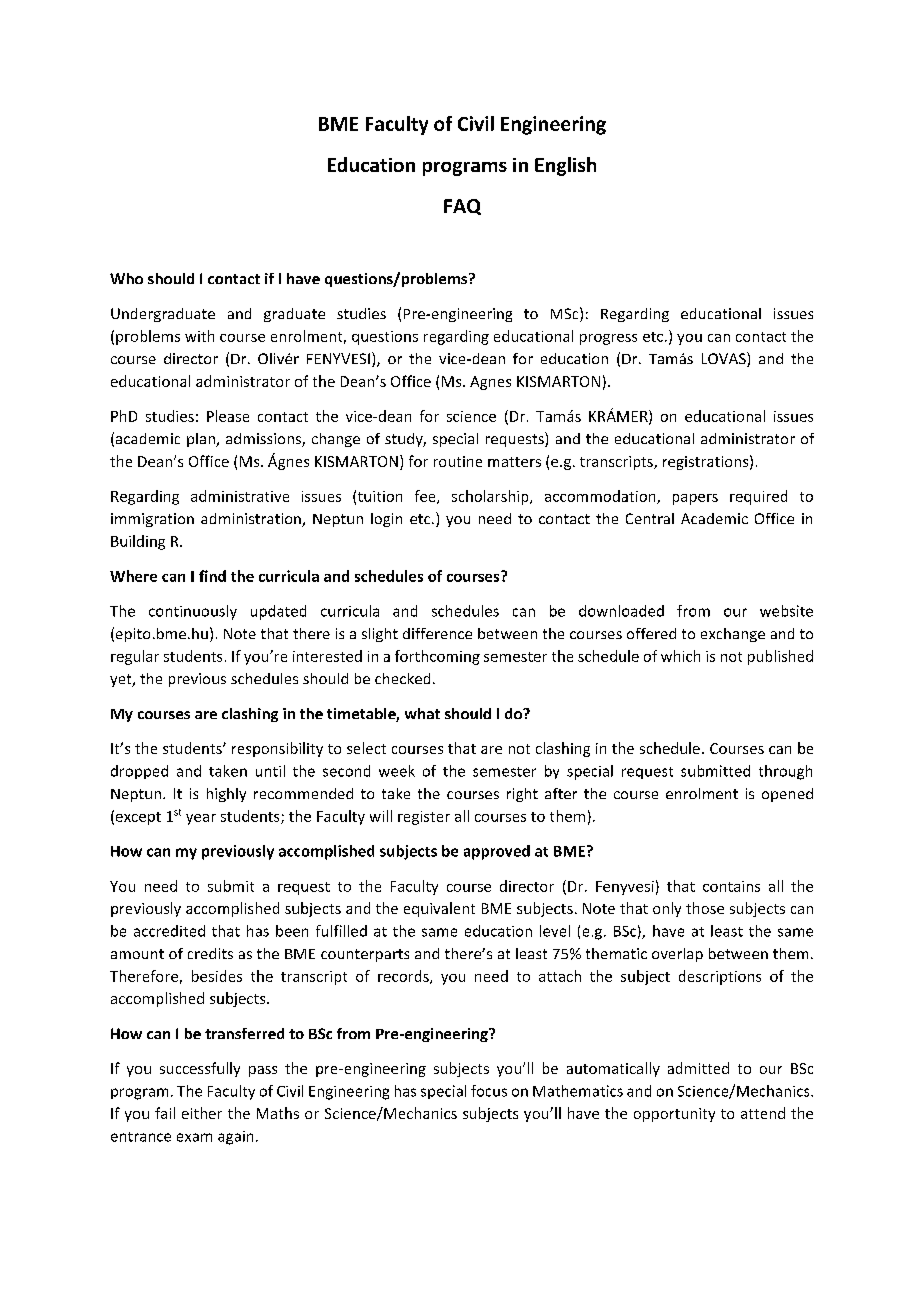 The height and width of the screenshot is (1308, 924). Describe the element at coordinates (489, 1091) in the screenshot. I see `focus` at that location.
